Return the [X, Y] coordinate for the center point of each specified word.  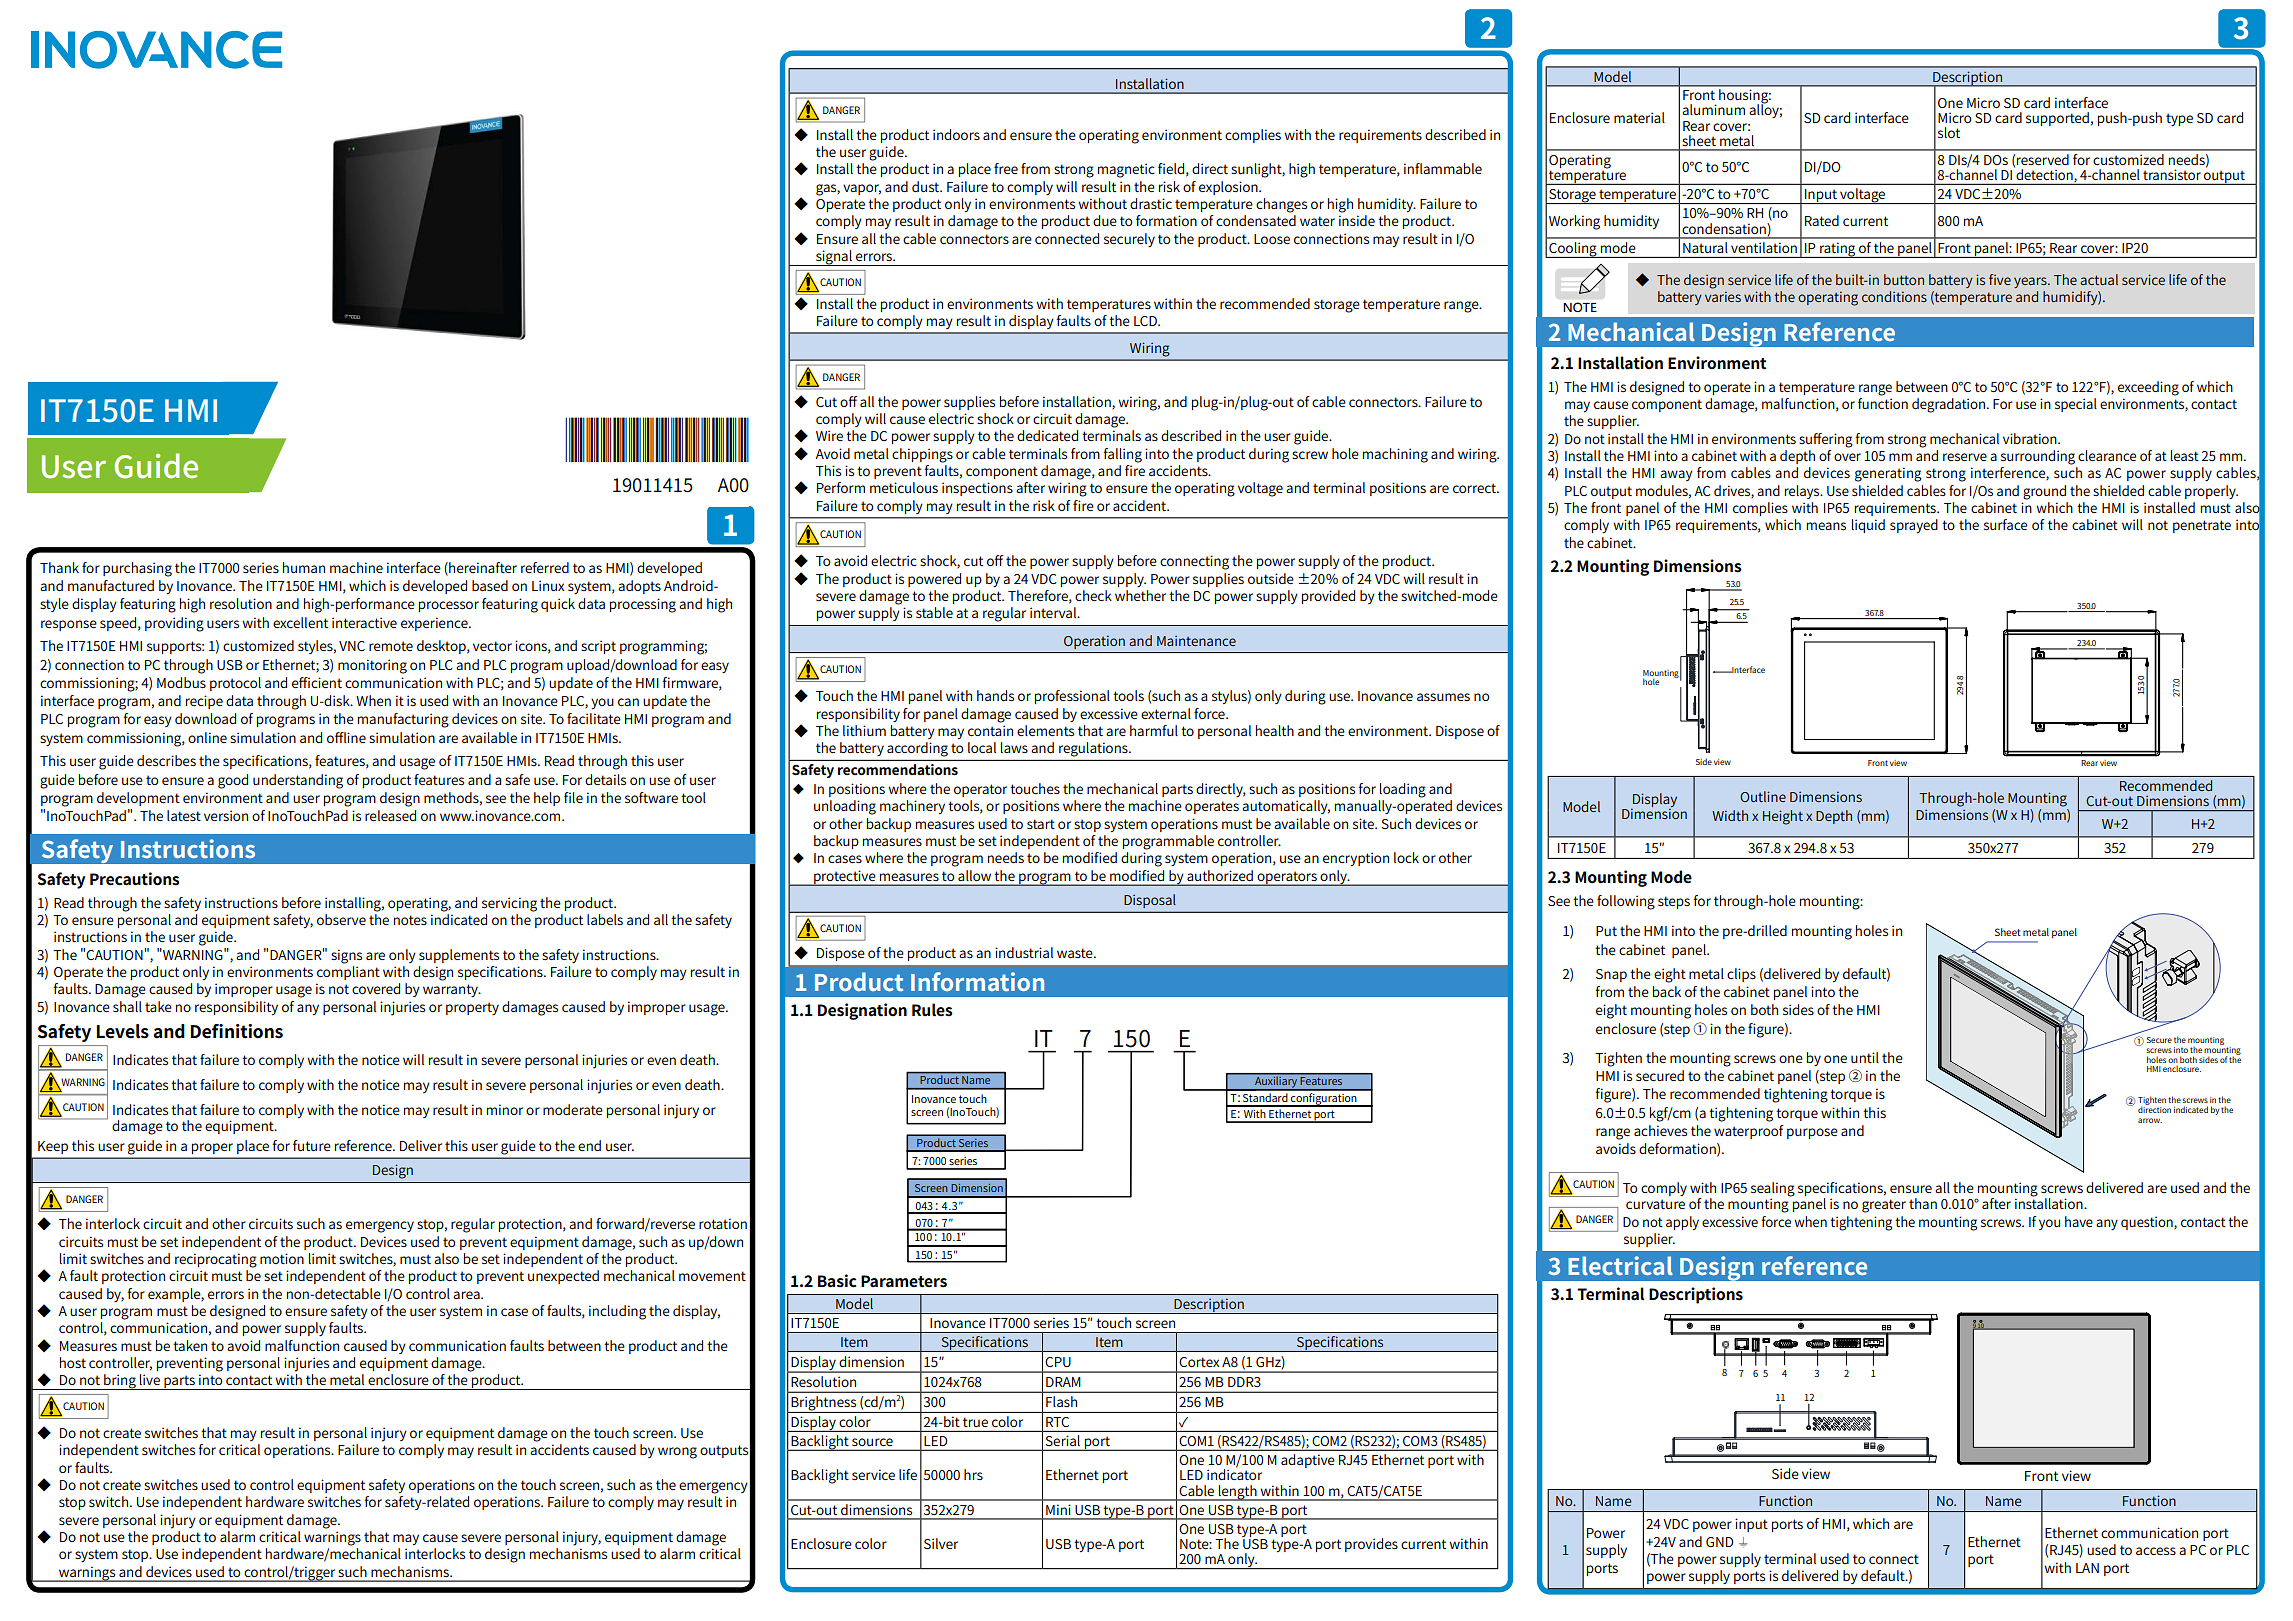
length [1238, 1493]
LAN [2087, 1568]
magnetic [1126, 170]
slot [1949, 132]
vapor [862, 189]
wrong [677, 1453]
